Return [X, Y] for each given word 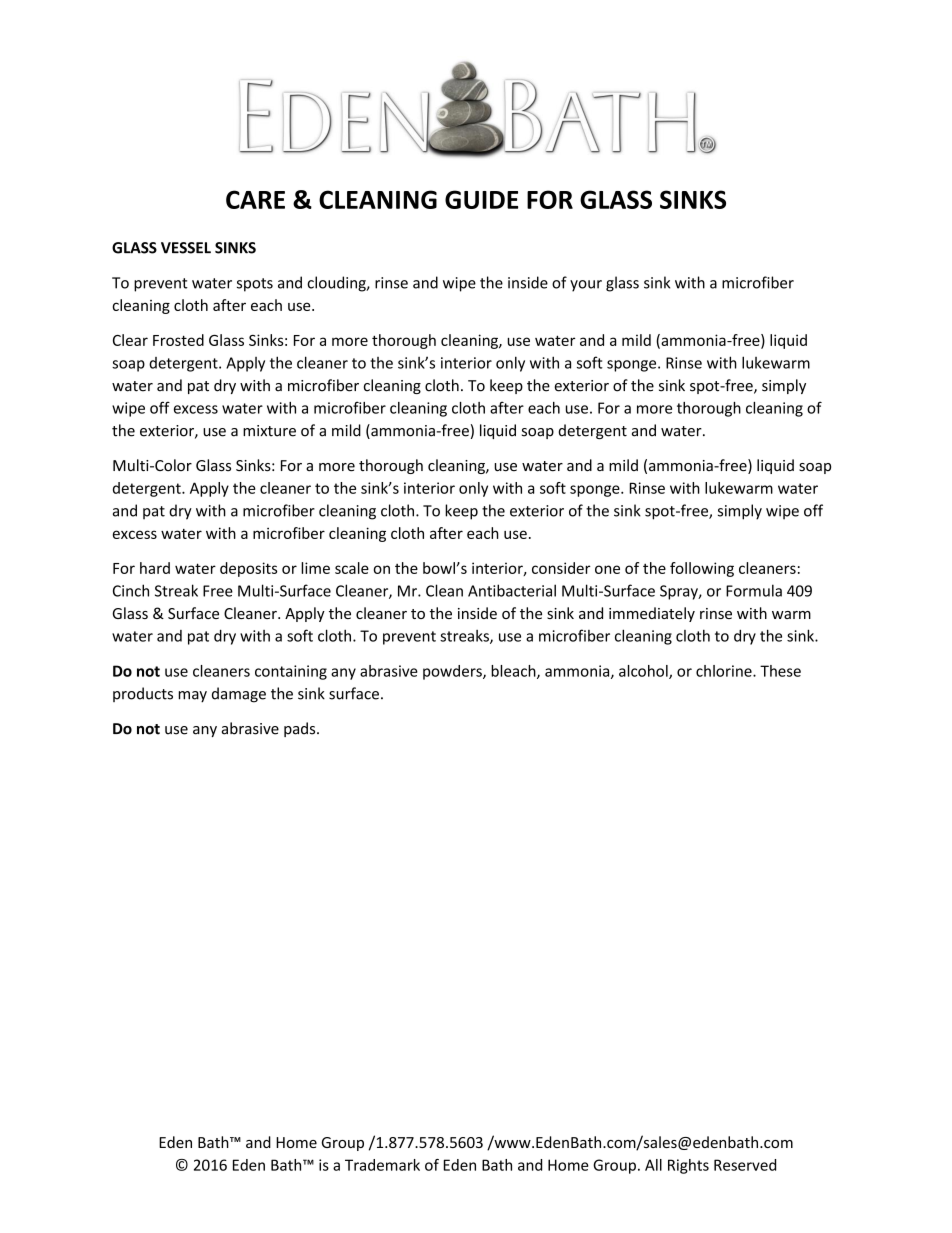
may [192, 697]
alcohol [644, 672]
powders [453, 672]
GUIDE [481, 199]
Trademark [382, 1165]
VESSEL [186, 248]
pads [301, 729]
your [586, 286]
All [653, 1165]
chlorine [725, 671]
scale [352, 568]
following [702, 569]
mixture [269, 431]
